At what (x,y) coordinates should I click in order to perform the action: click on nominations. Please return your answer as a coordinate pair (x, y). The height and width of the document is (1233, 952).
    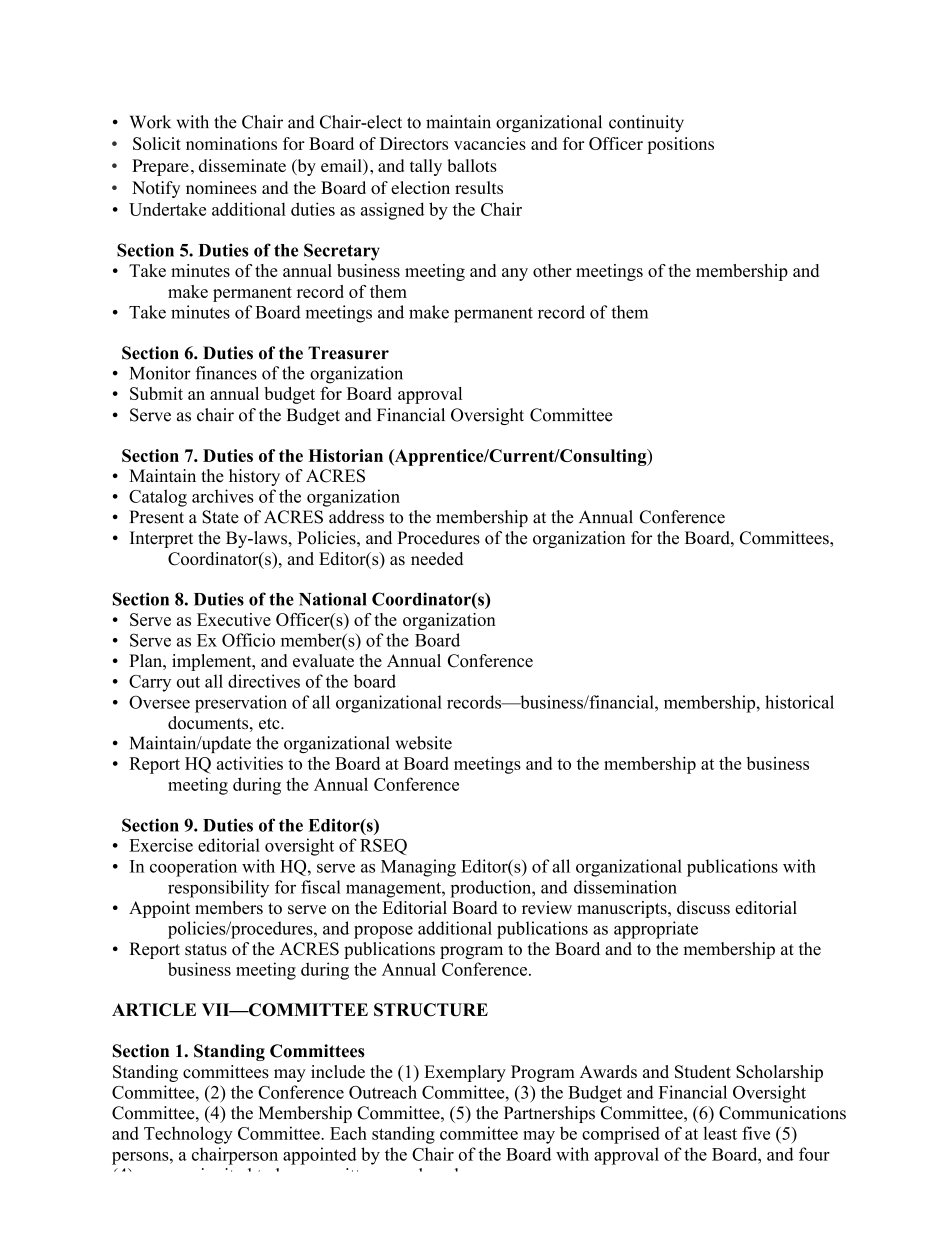
    Looking at the image, I should click on (231, 143).
